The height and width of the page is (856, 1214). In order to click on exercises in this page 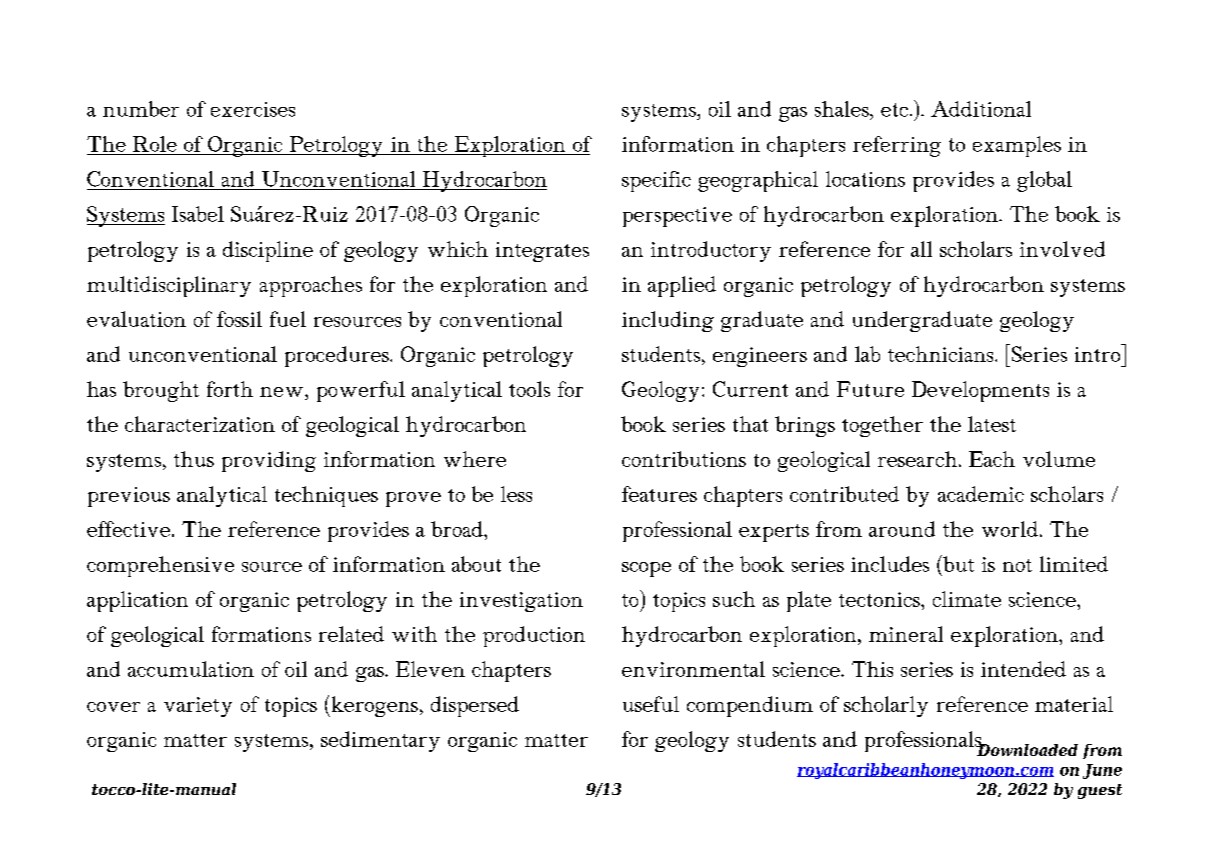, I will do `click(253, 109)`.
